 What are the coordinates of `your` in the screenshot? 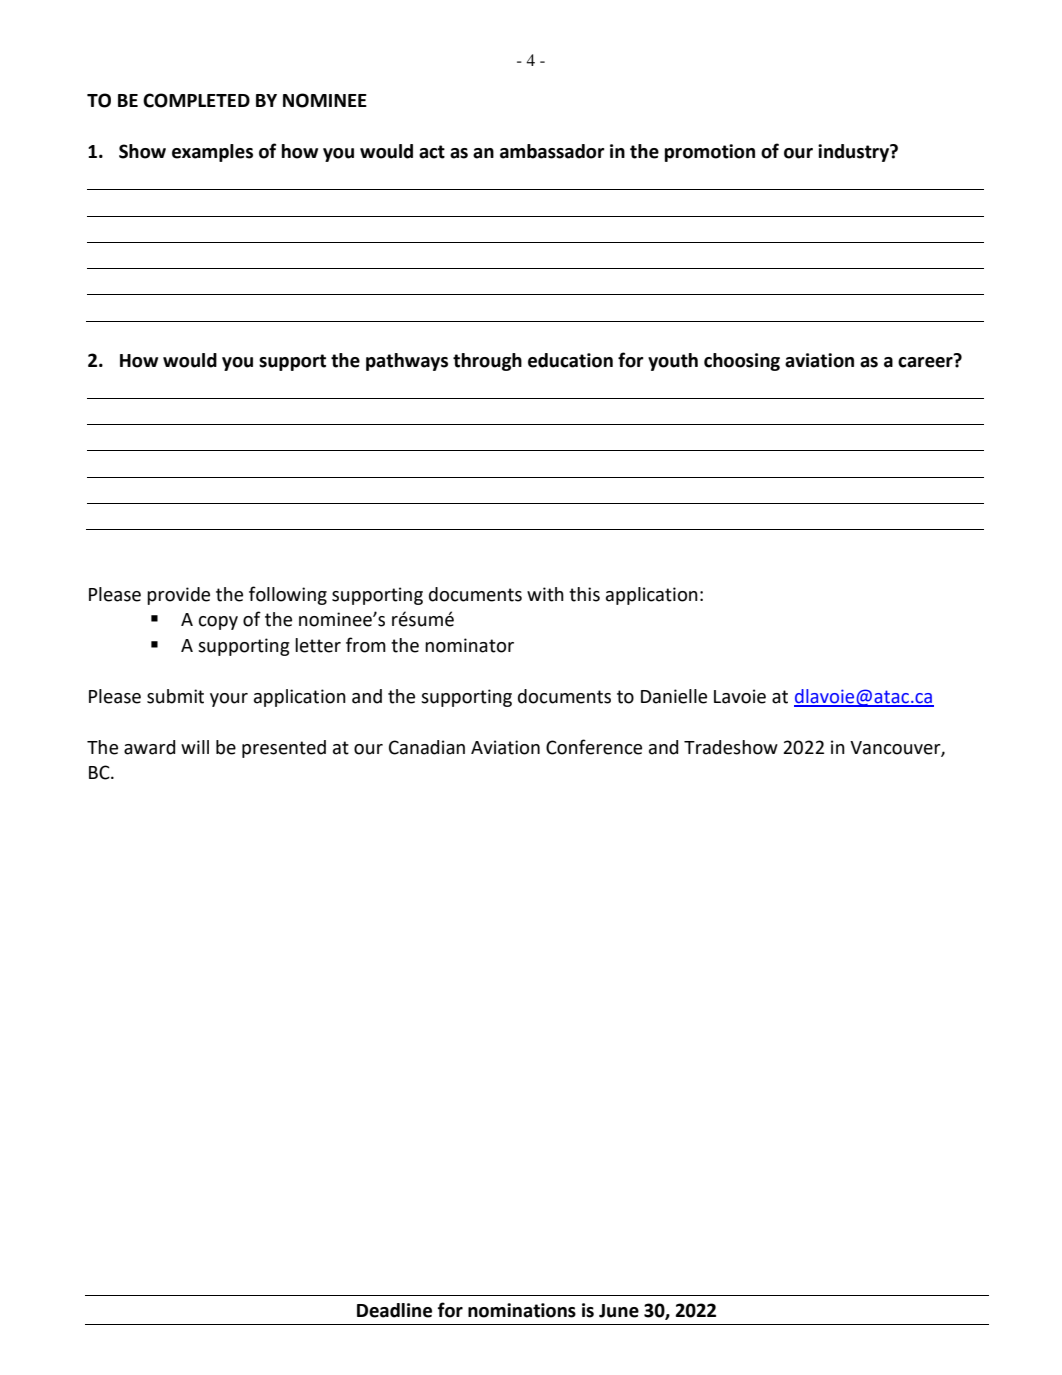 It's located at (229, 700).
